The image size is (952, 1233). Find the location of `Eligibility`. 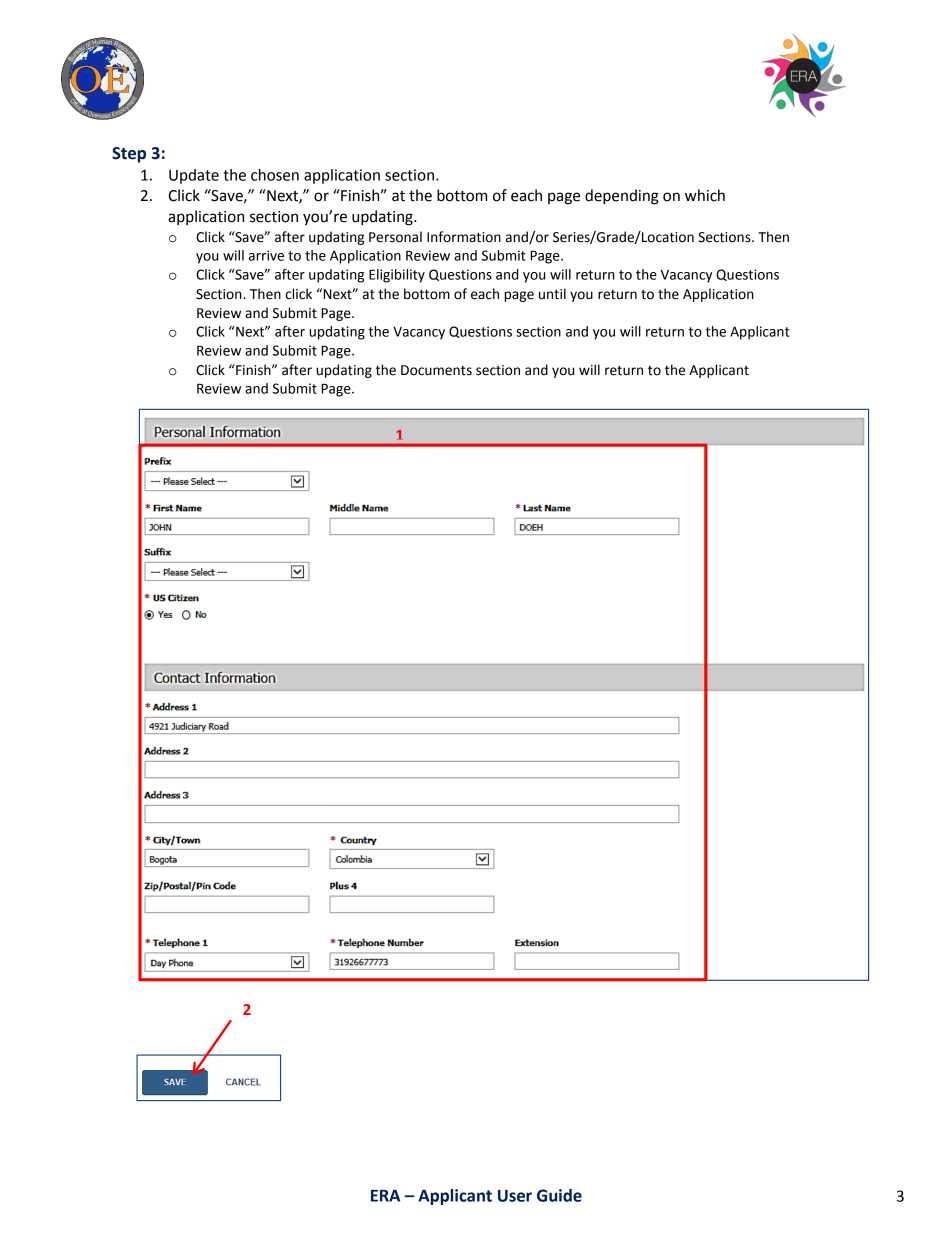

Eligibility is located at coordinates (397, 276).
